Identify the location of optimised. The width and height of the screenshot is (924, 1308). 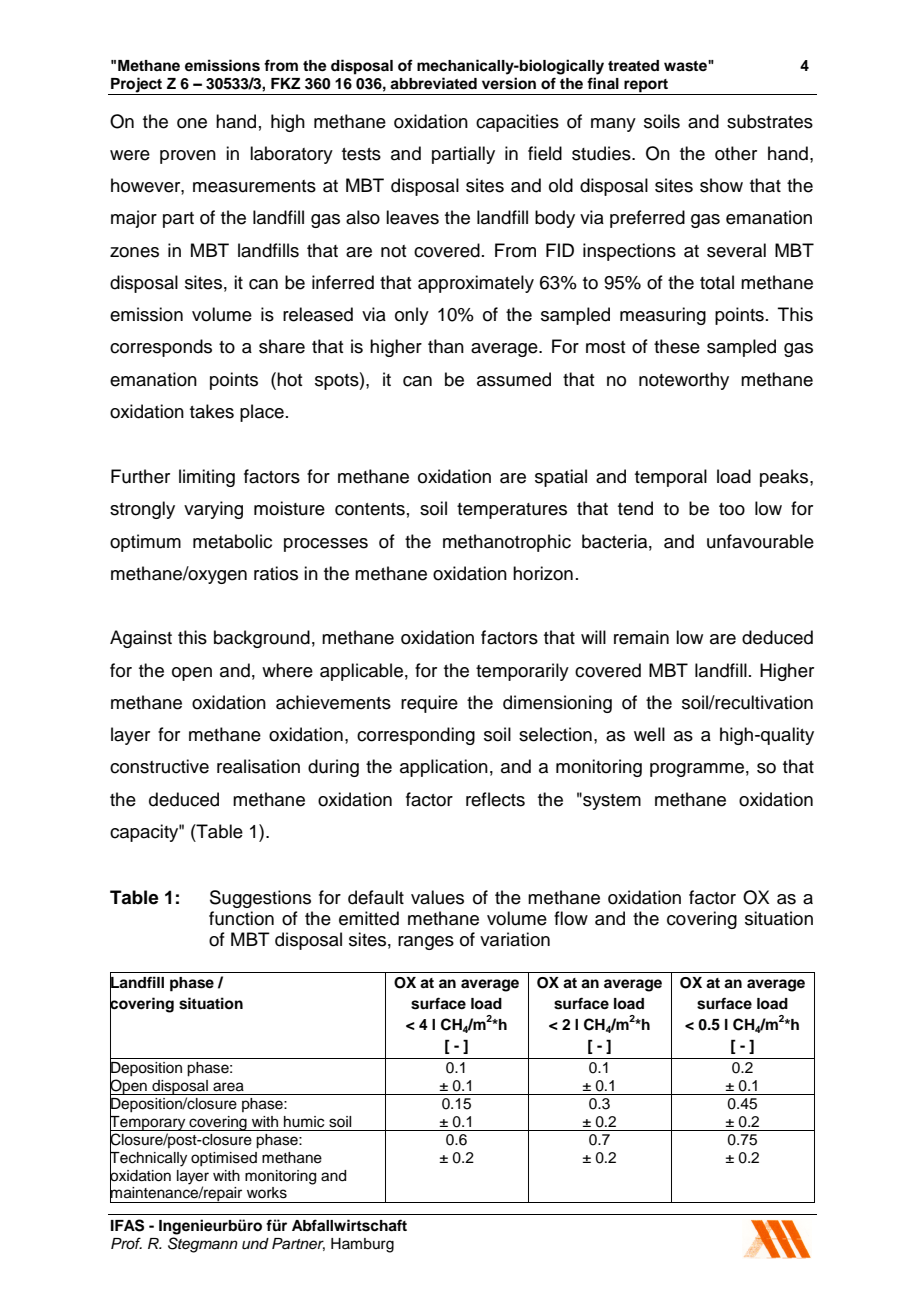
(224, 1159).
